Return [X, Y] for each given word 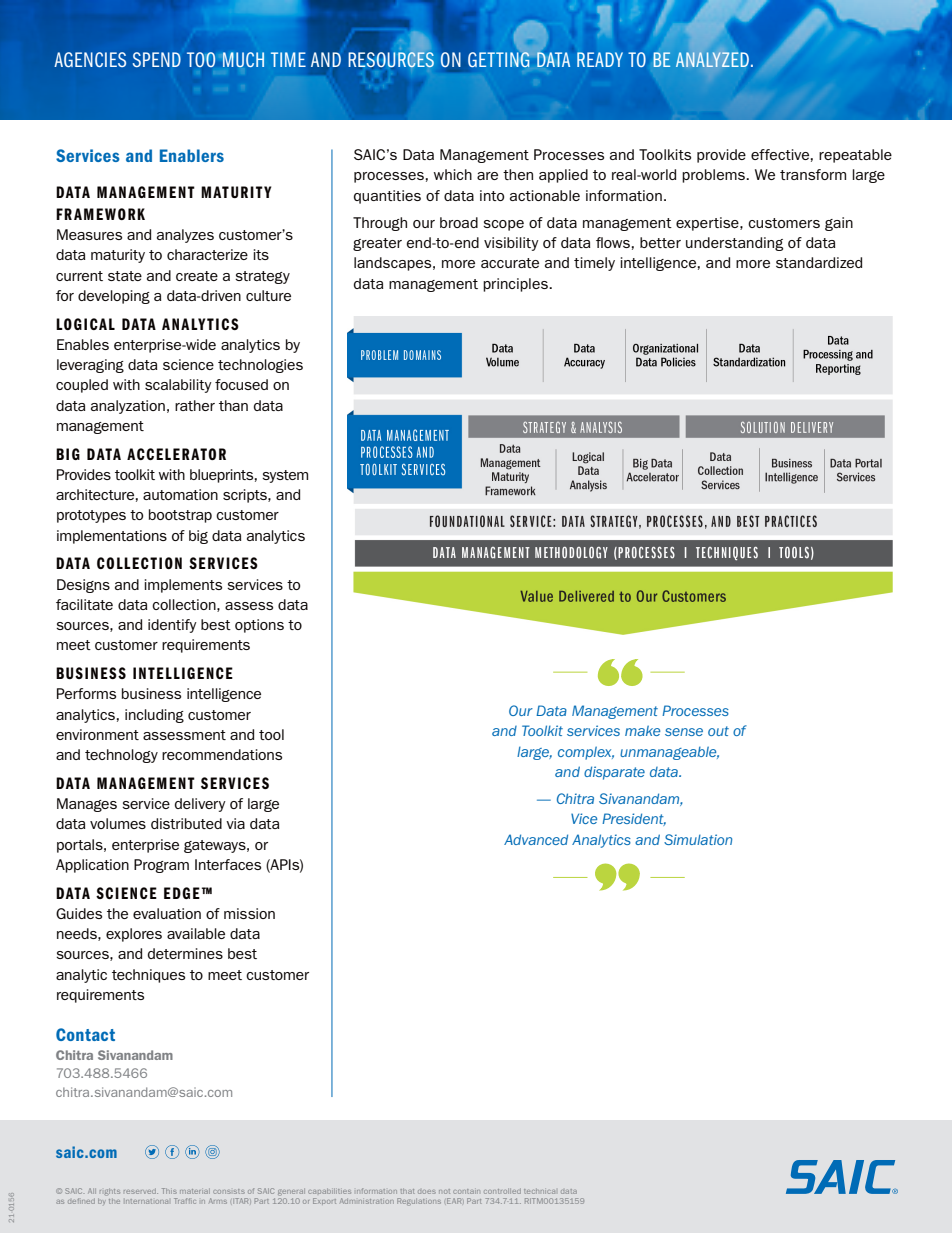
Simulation [698, 839]
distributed [186, 823]
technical [539, 1191]
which [453, 174]
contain [466, 1191]
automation [180, 494]
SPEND [157, 59]
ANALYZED [712, 59]
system [285, 476]
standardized [819, 262]
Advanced [536, 839]
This [169, 1191]
